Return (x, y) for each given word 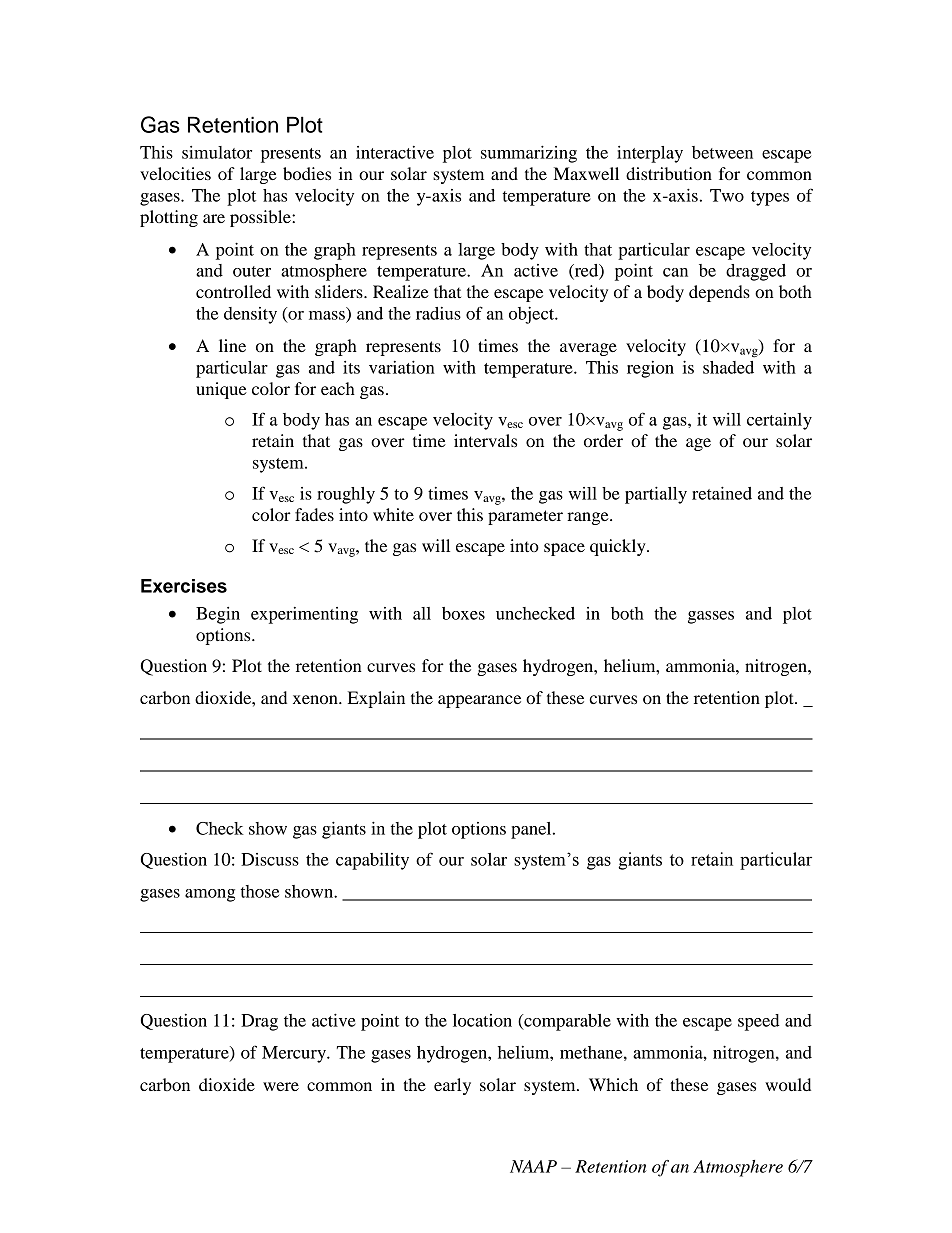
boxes (463, 613)
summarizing (529, 154)
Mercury (295, 1054)
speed (759, 1022)
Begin (218, 615)
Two (727, 195)
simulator (217, 152)
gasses (711, 617)
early (452, 1086)
